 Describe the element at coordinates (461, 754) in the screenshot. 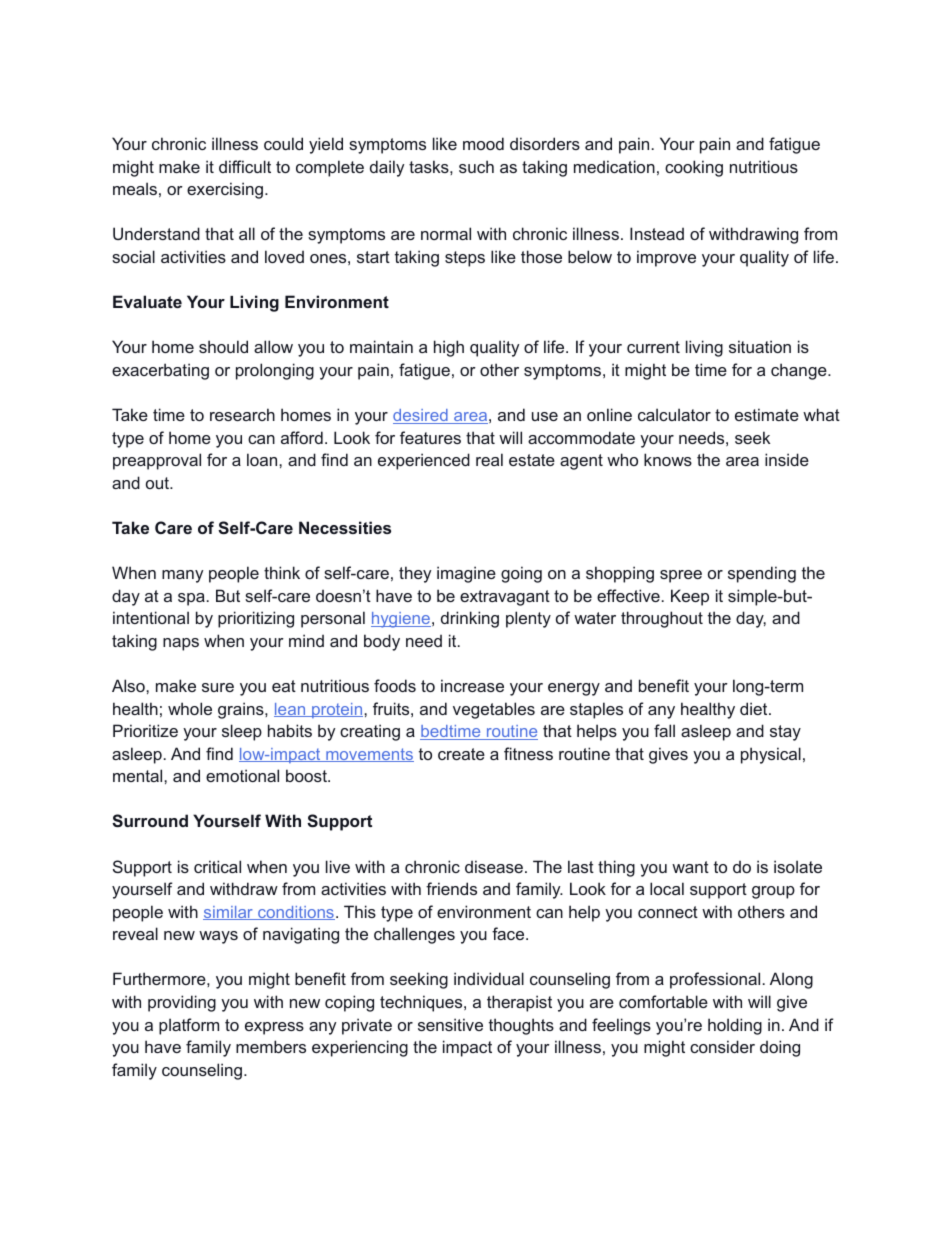

I see `create` at that location.
